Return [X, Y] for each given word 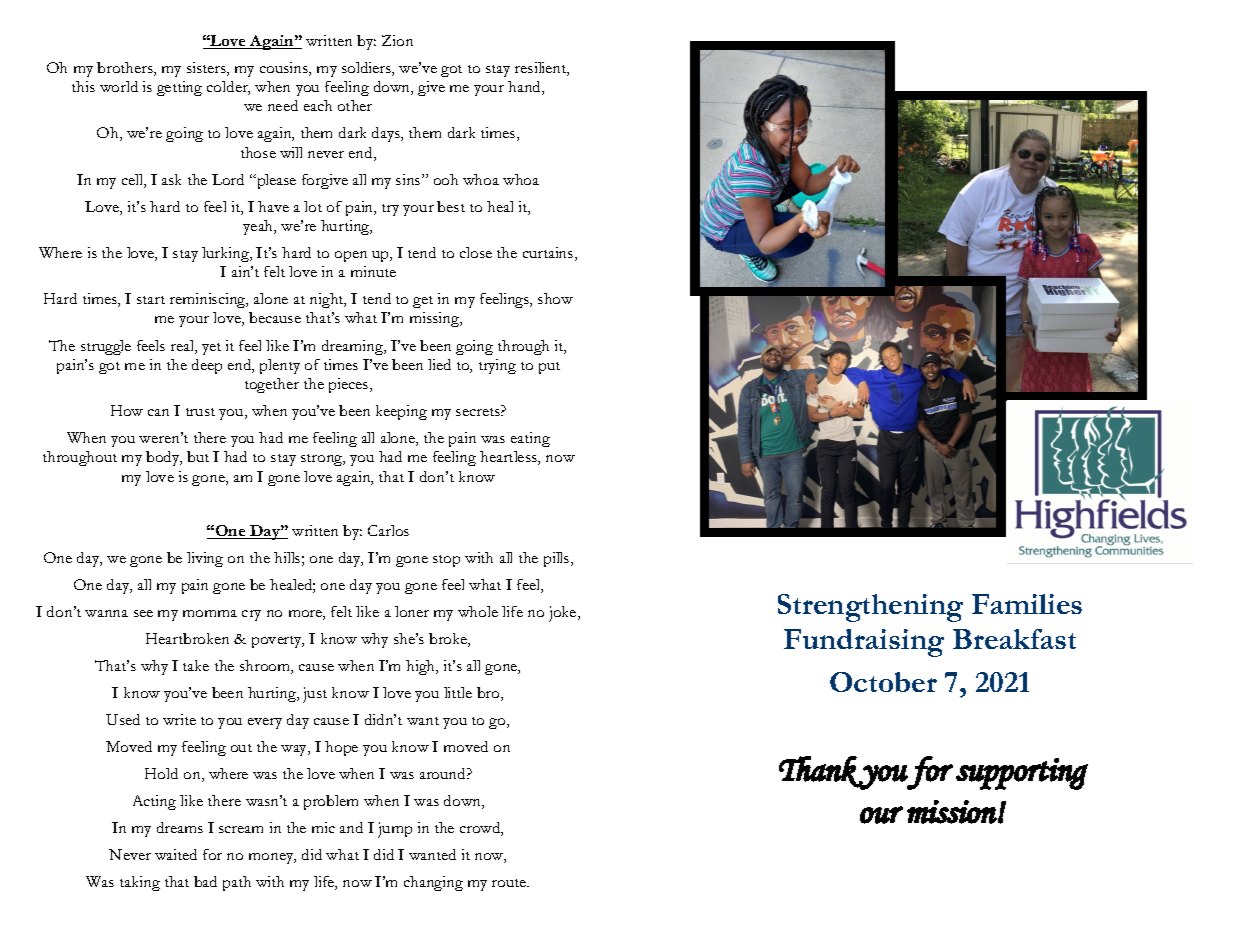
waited [176, 854]
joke [564, 614]
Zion [397, 40]
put [549, 368]
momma [210, 613]
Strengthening [870, 608]
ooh [446, 179]
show [555, 298]
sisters [207, 69]
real [183, 347]
